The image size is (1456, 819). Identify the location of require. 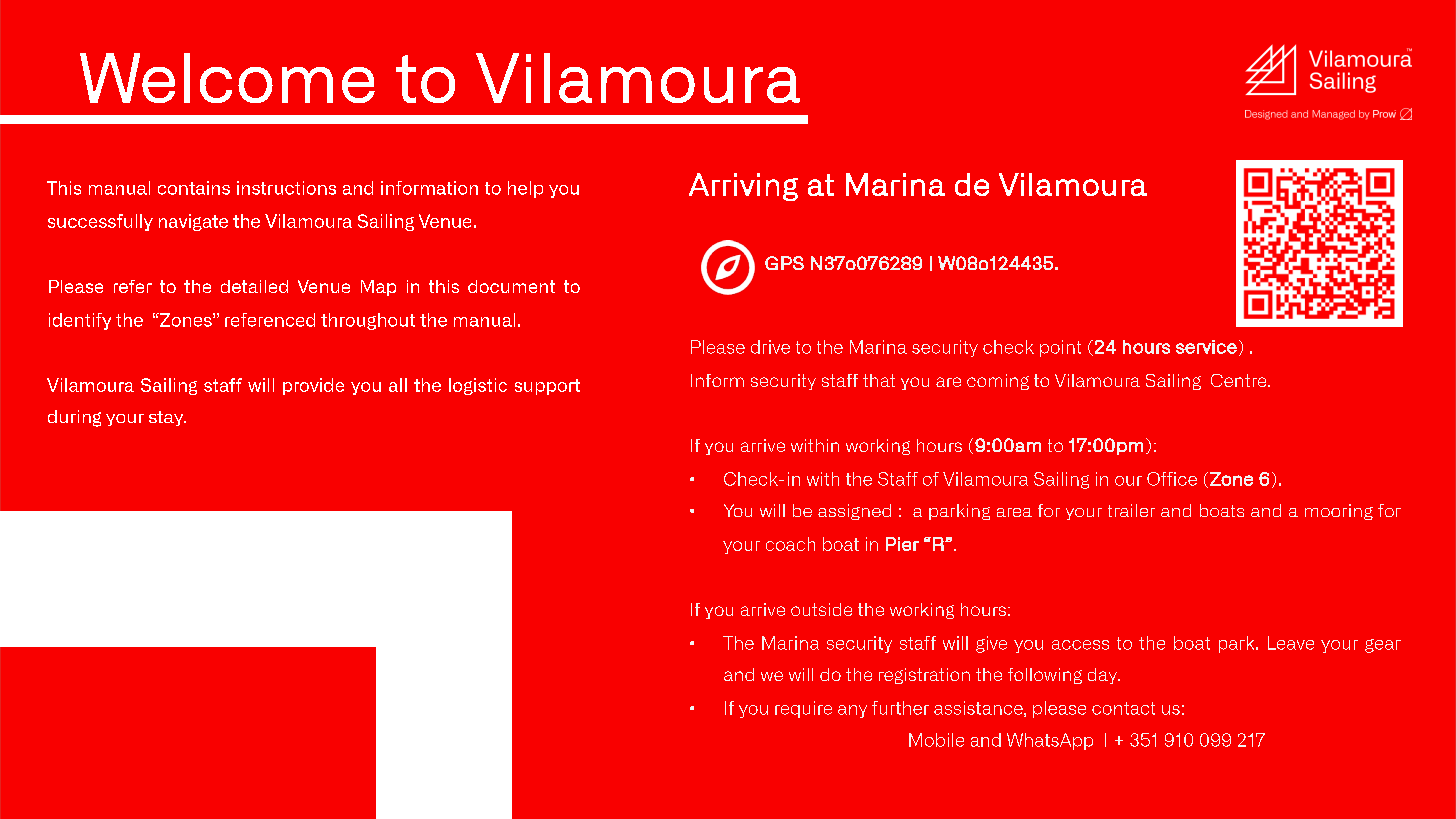
(803, 709).
